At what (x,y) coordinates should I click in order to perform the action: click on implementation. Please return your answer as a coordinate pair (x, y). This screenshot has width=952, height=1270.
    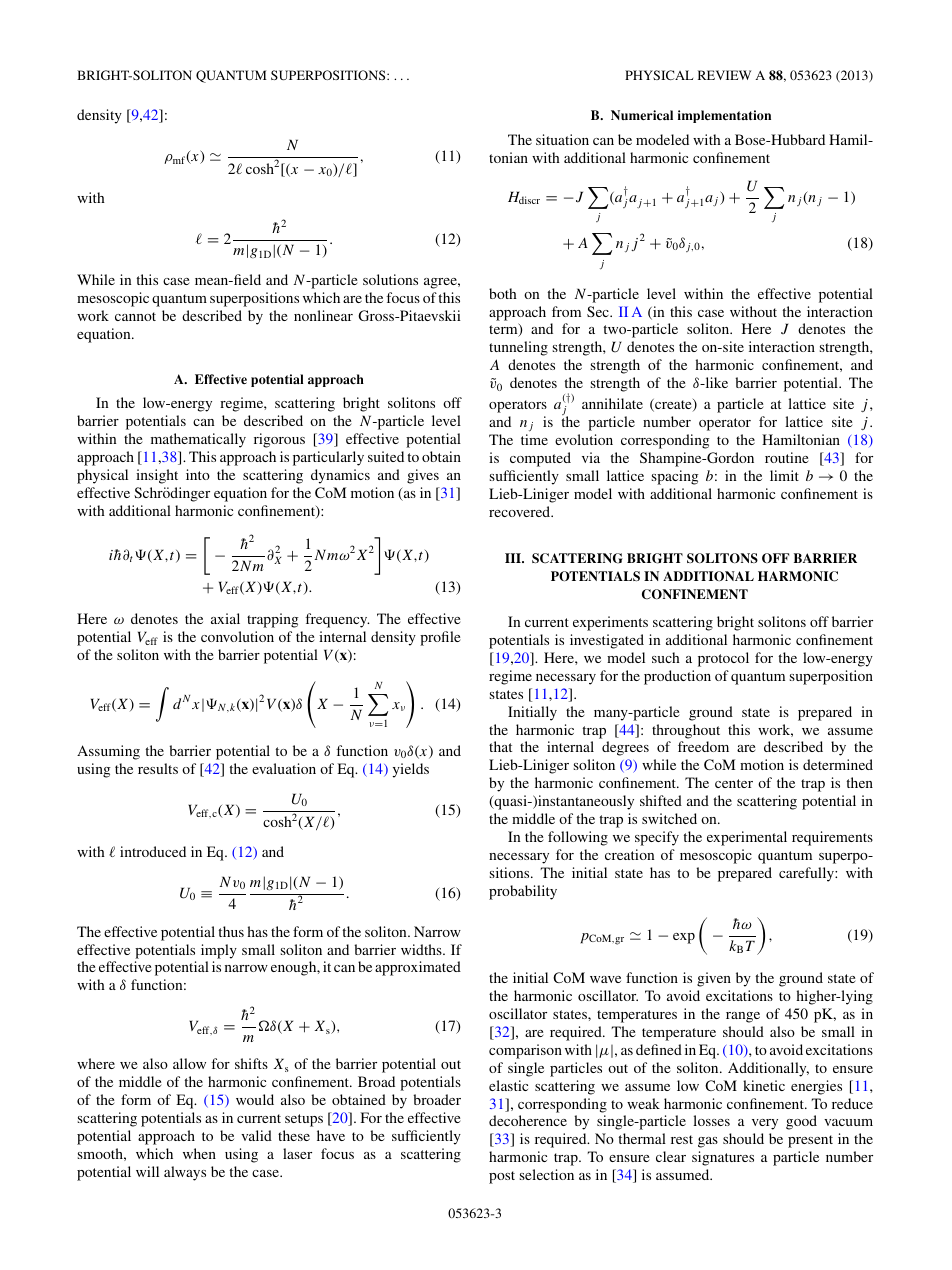
    Looking at the image, I should click on (724, 116).
